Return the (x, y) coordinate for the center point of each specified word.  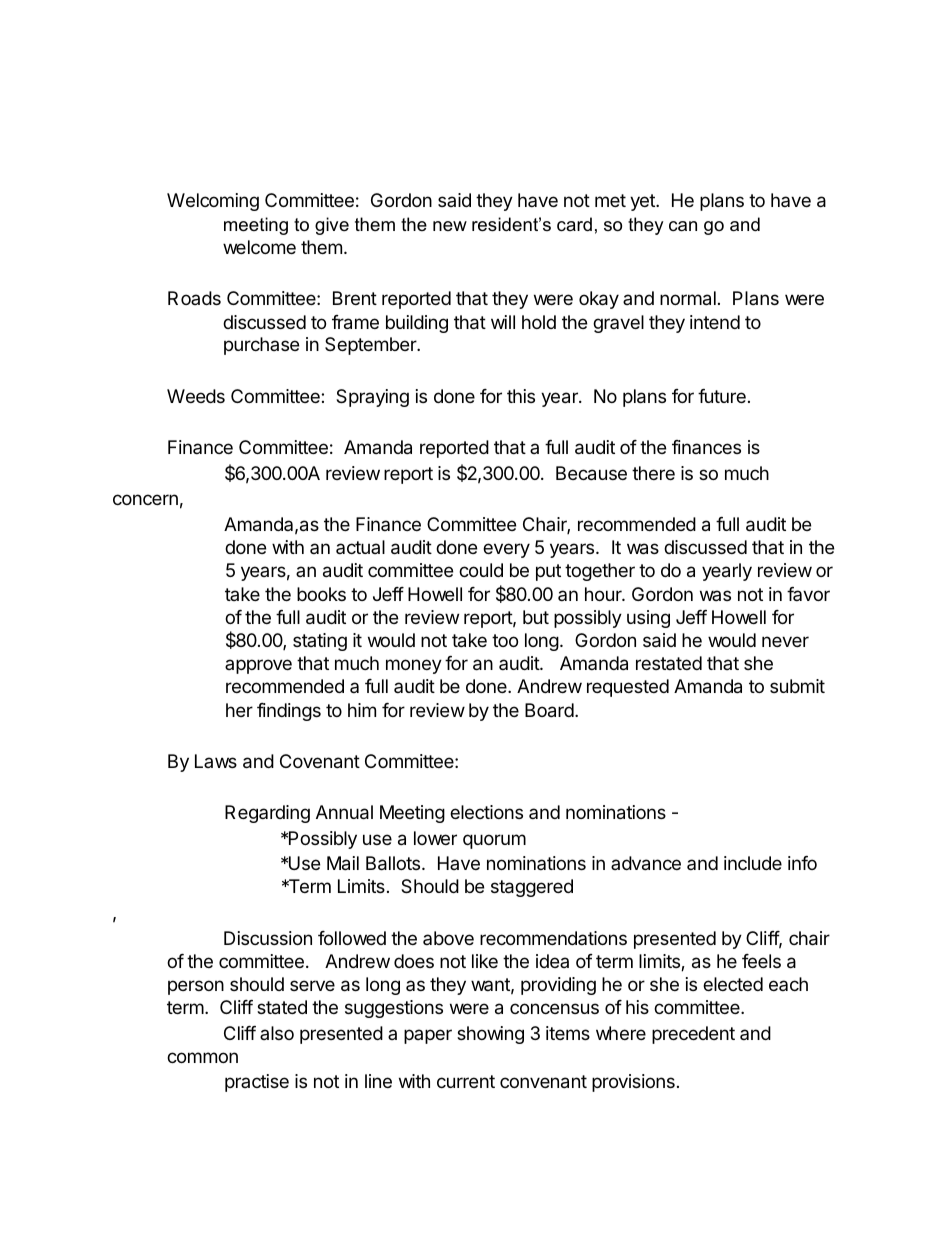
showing (490, 1035)
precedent (693, 1035)
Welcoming (213, 202)
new (450, 226)
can (683, 226)
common (202, 1057)
